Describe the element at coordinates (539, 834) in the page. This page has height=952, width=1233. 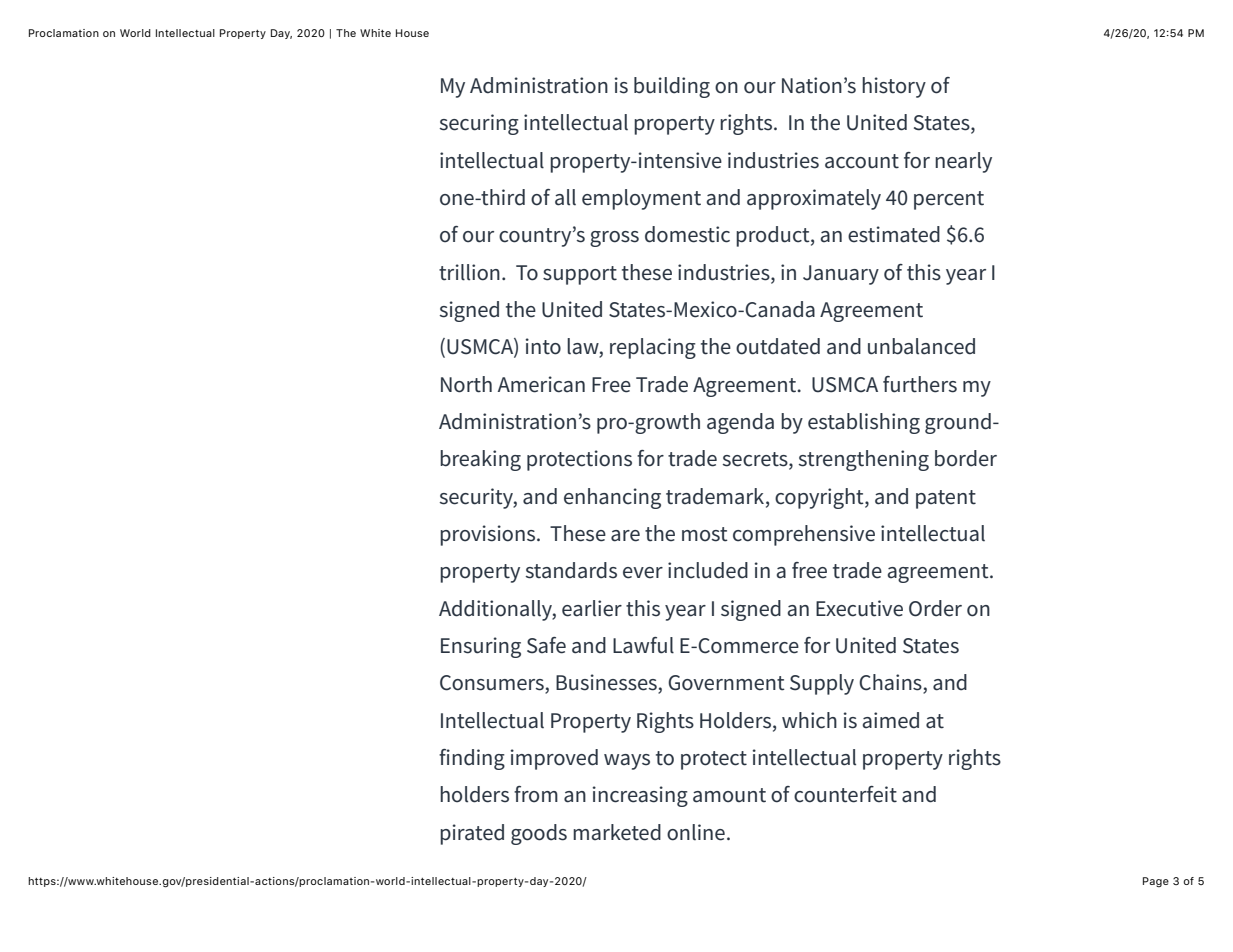
I see `goods` at that location.
